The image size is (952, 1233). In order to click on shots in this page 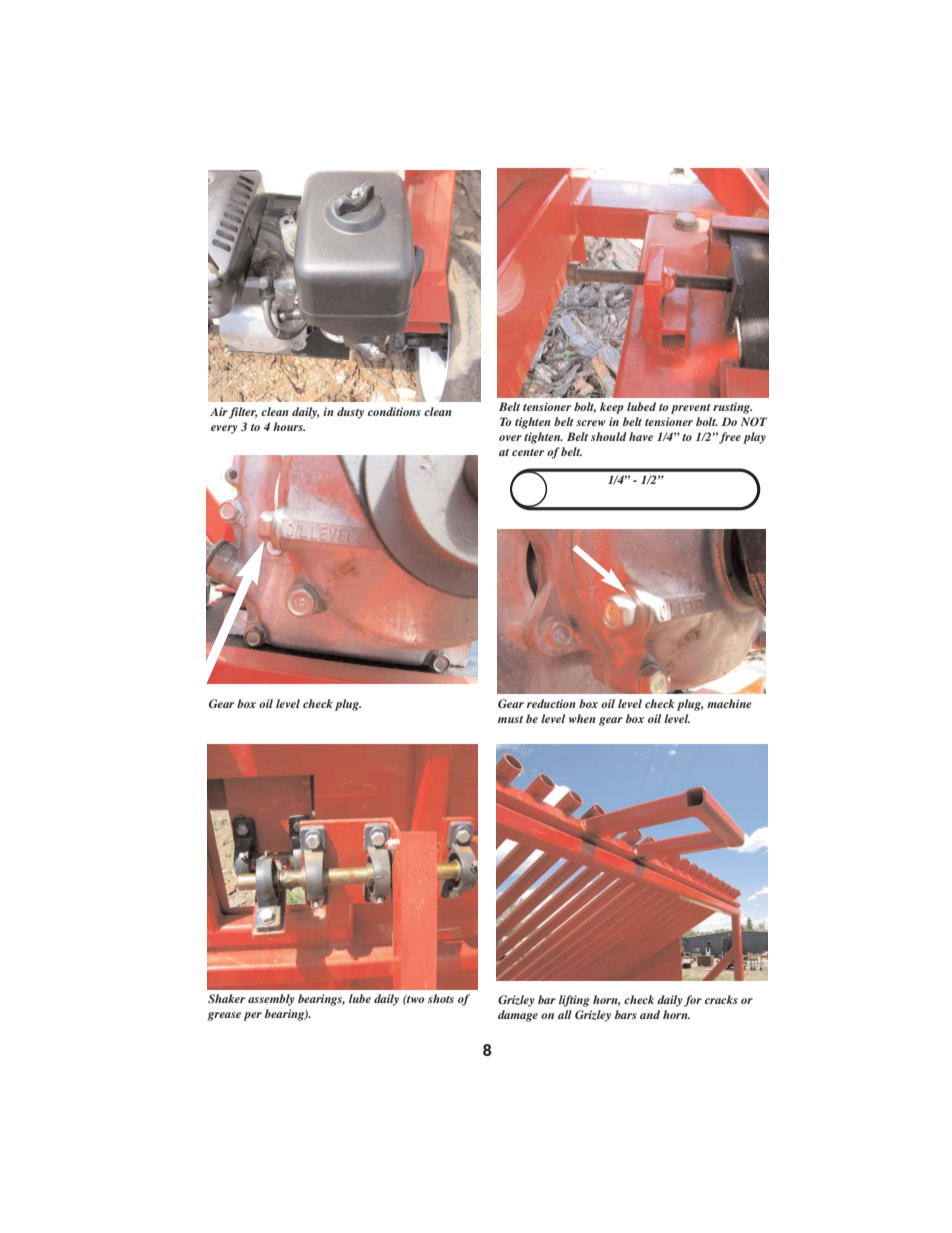, I will do `click(441, 998)`.
